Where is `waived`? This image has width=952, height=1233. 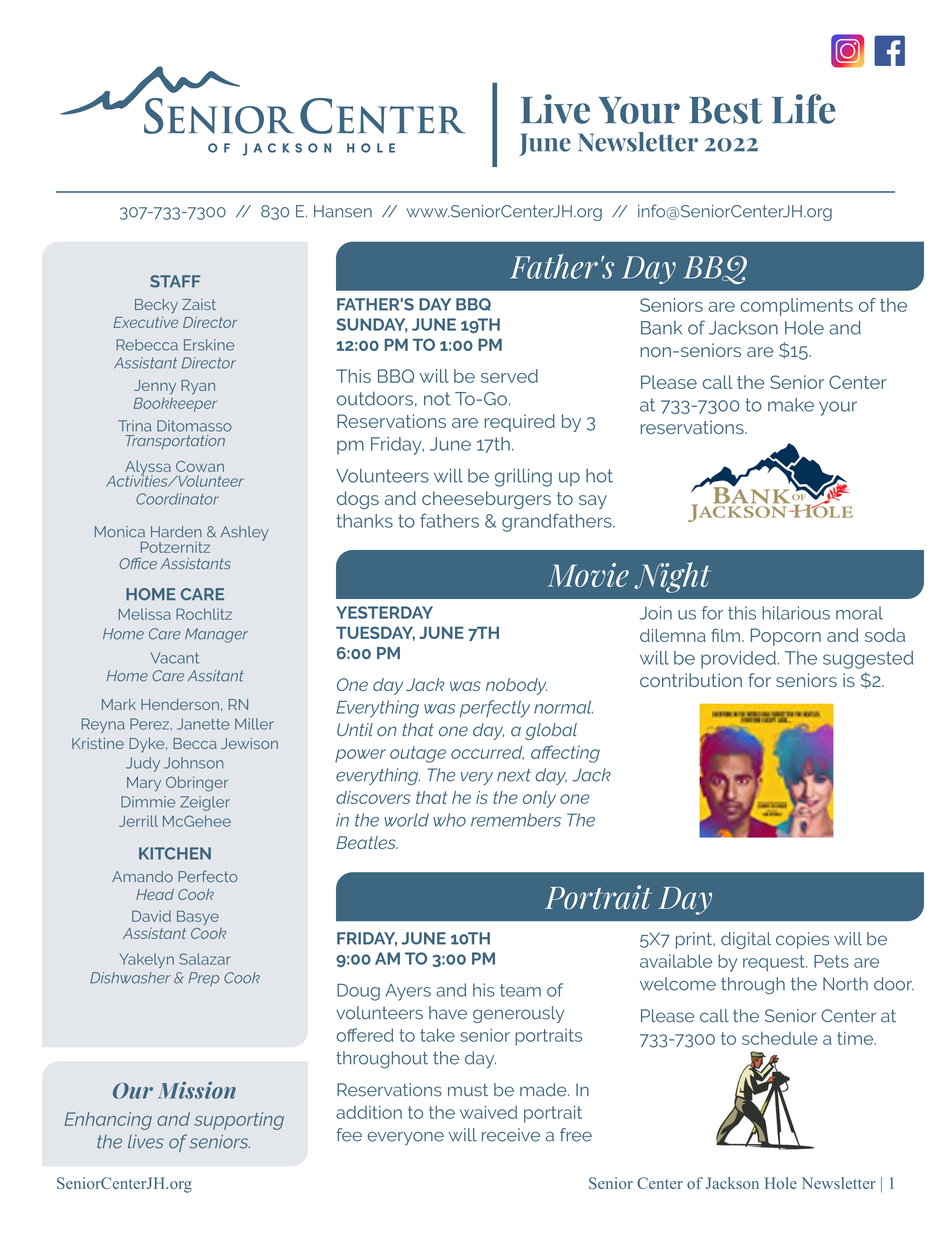 waived is located at coordinates (488, 1112).
